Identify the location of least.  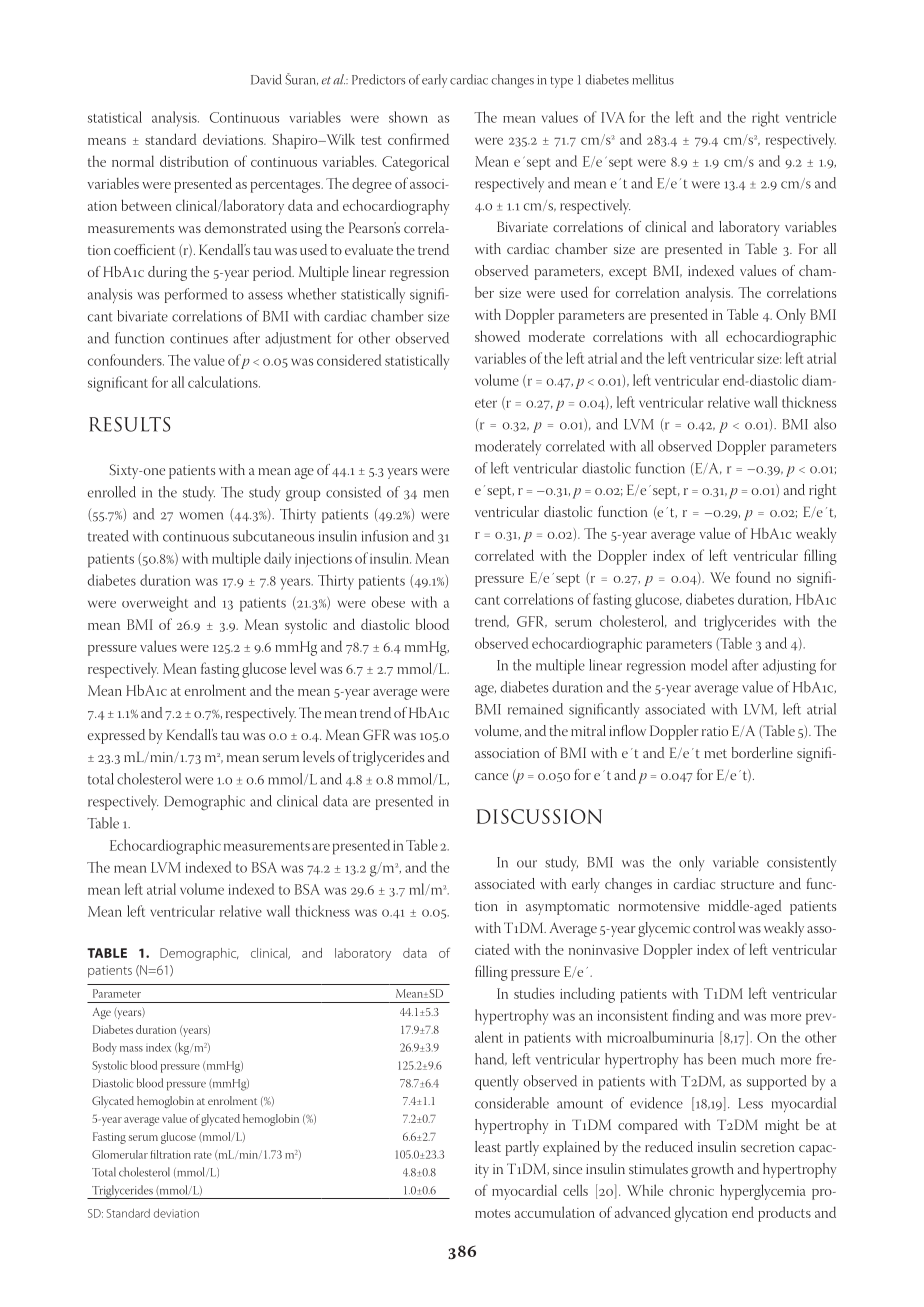
(488, 1146).
